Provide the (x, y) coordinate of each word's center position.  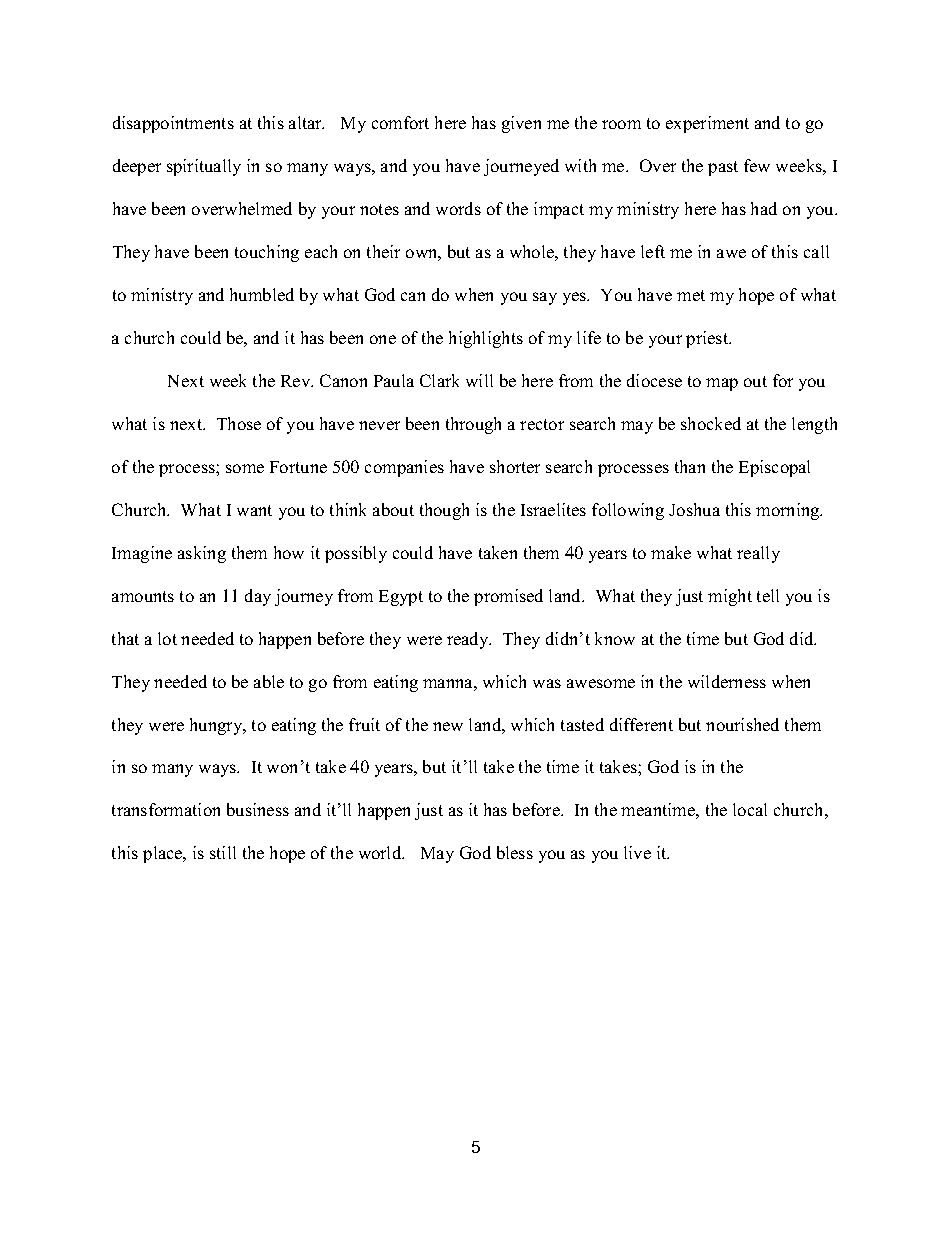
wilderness (727, 681)
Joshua (694, 509)
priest (708, 339)
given (521, 124)
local (750, 809)
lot (167, 638)
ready (469, 640)
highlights (486, 339)
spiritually (204, 167)
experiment (707, 124)
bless (515, 852)
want (254, 510)
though (444, 511)
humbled (262, 294)
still (223, 852)
